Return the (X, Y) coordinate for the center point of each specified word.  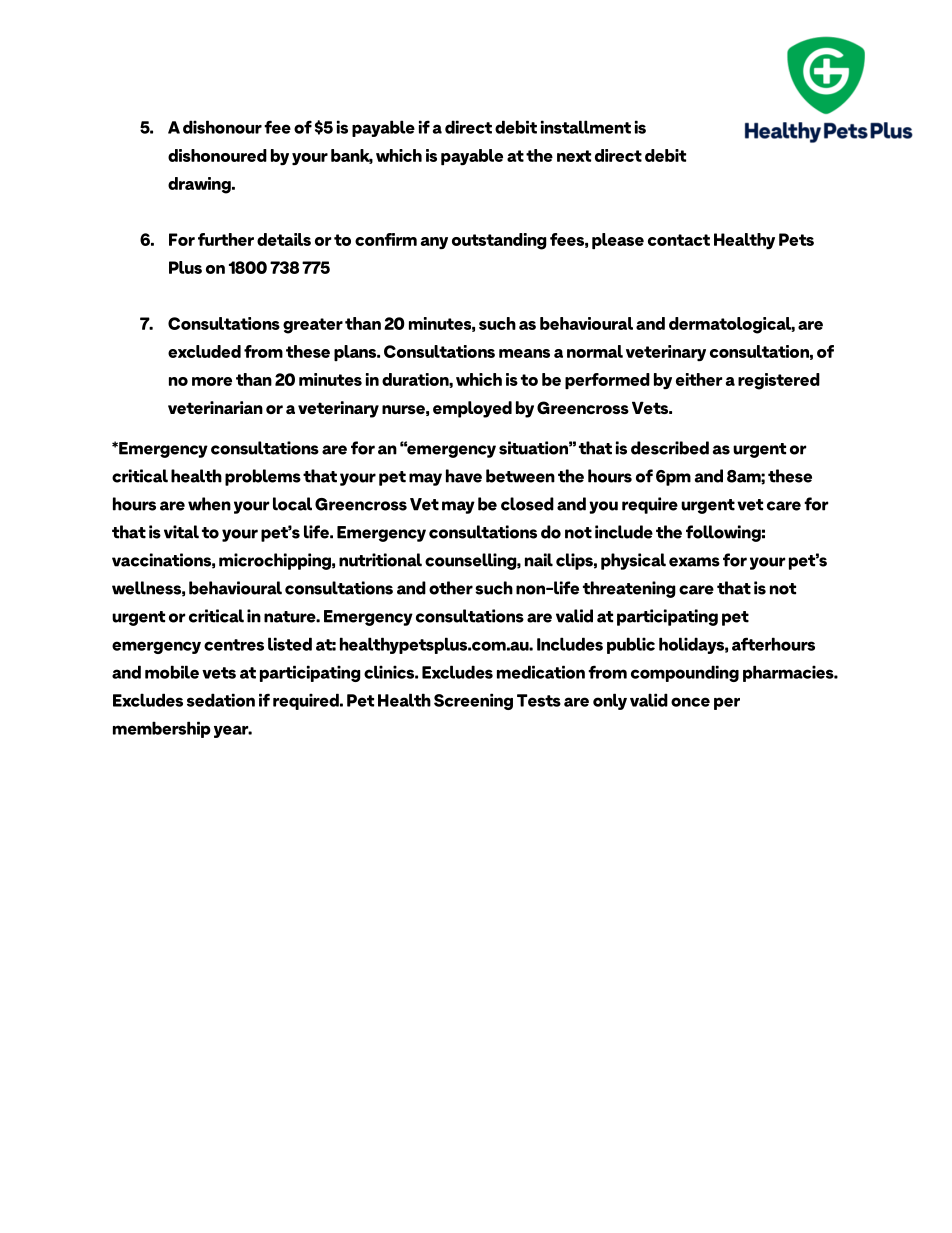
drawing (200, 185)
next (574, 156)
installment (586, 127)
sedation (221, 700)
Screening (473, 701)
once (690, 702)
